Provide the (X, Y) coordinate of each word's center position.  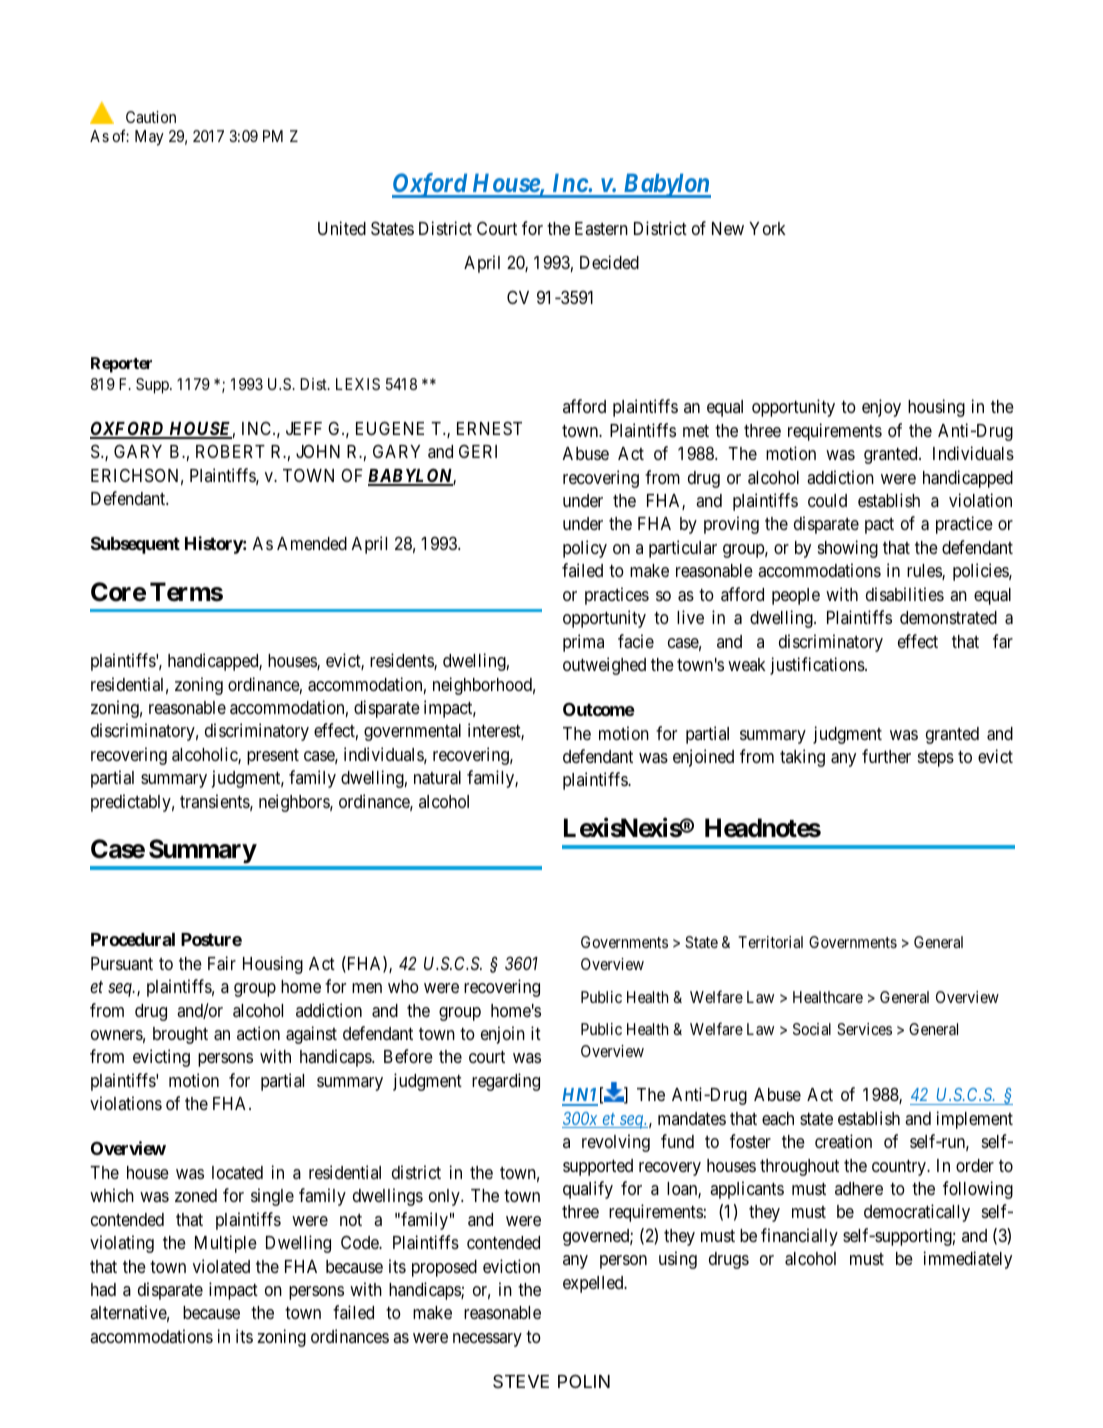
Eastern (601, 228)
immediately (968, 1260)
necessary (487, 1340)
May (149, 138)
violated (221, 1266)
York (767, 228)
